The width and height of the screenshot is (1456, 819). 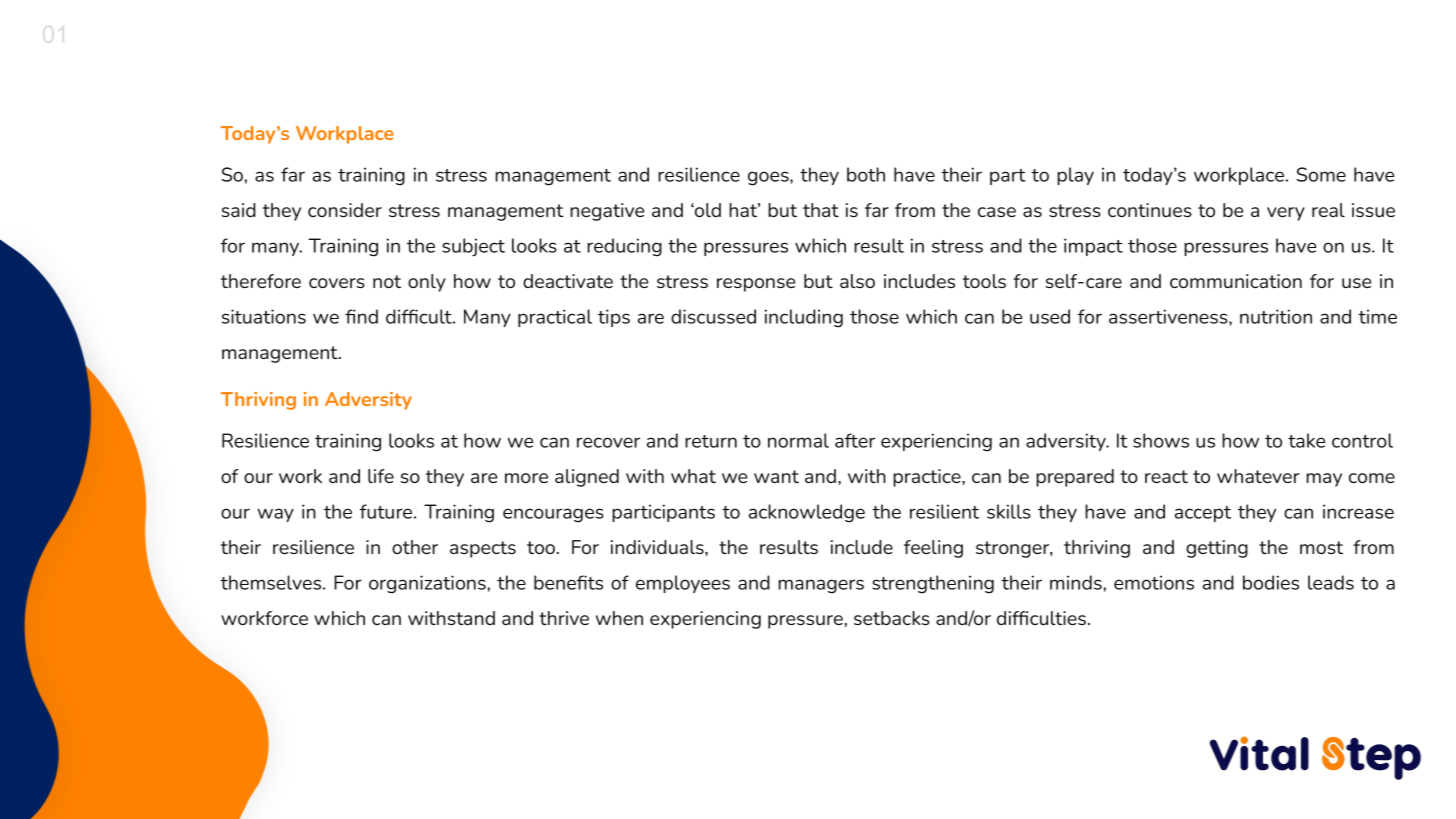 What do you see at coordinates (1321, 174) in the screenshot?
I see `Some` at bounding box center [1321, 174].
